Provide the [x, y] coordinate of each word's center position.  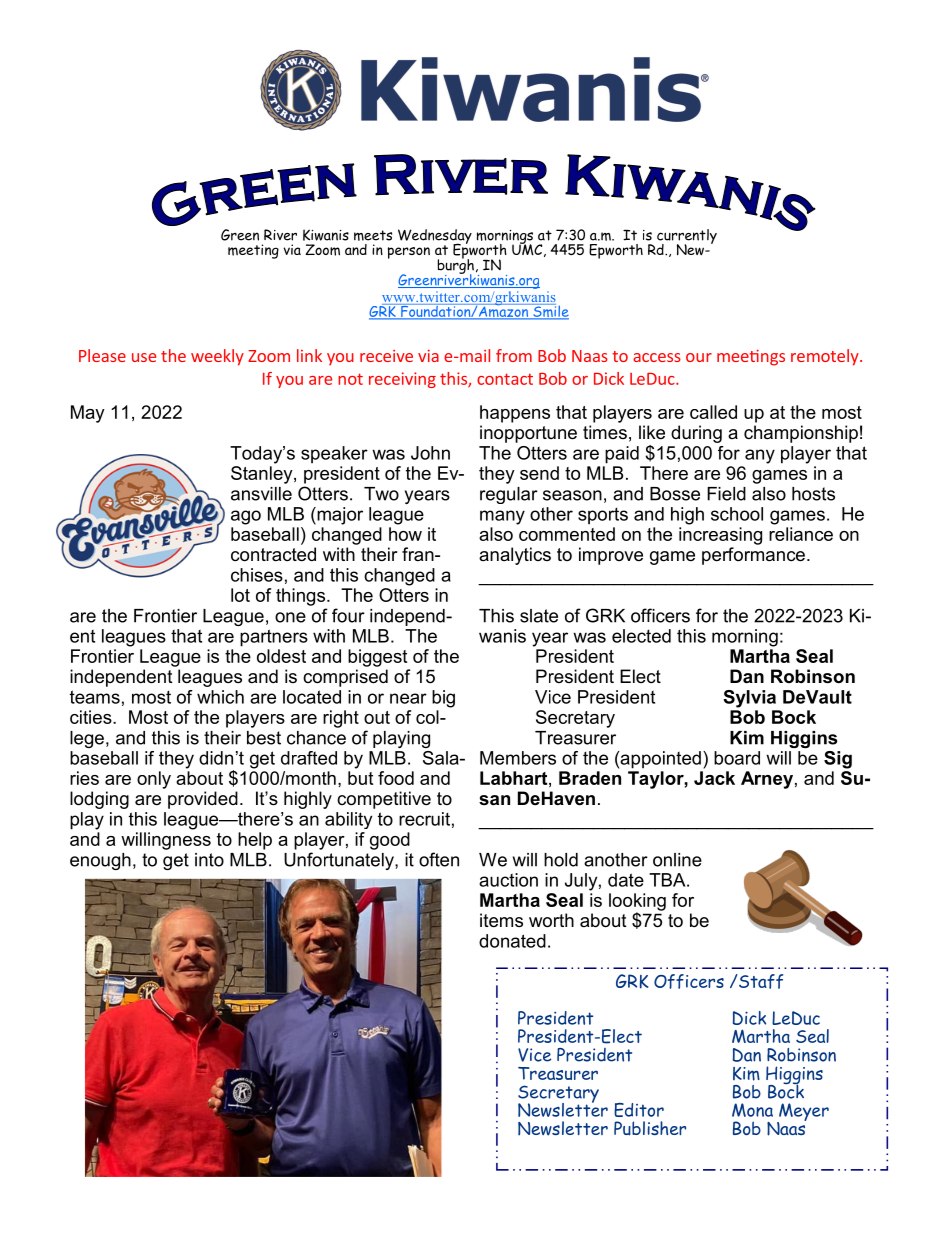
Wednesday [435, 237]
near [408, 698]
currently [687, 237]
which [220, 697]
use [144, 357]
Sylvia [749, 699]
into [209, 860]
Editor [639, 1110]
